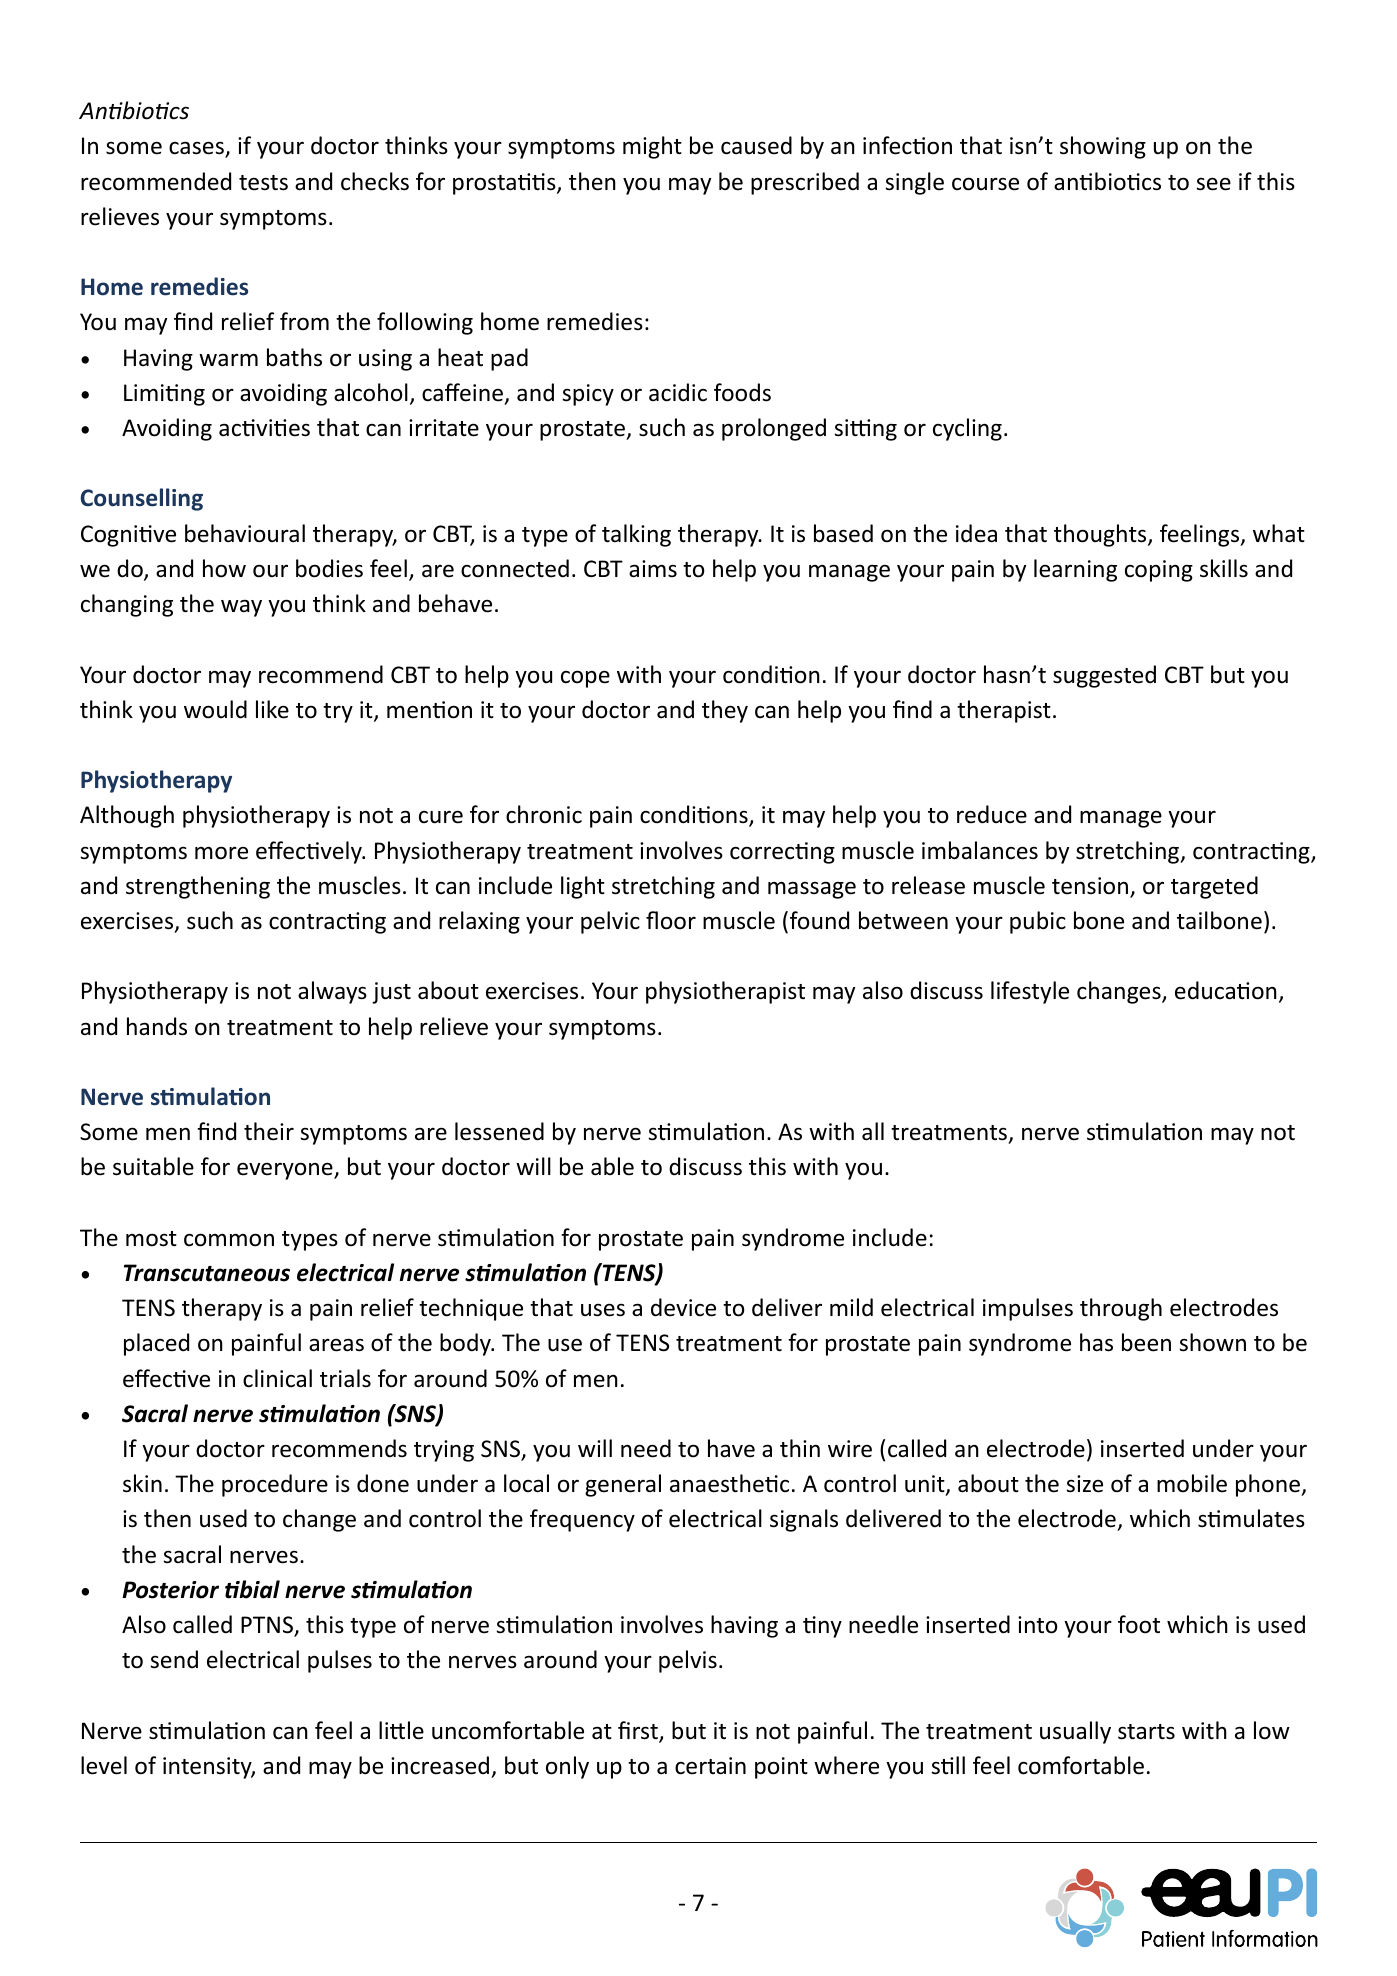 The width and height of the screenshot is (1397, 1976). What do you see at coordinates (639, 1731) in the screenshot?
I see `first` at bounding box center [639, 1731].
